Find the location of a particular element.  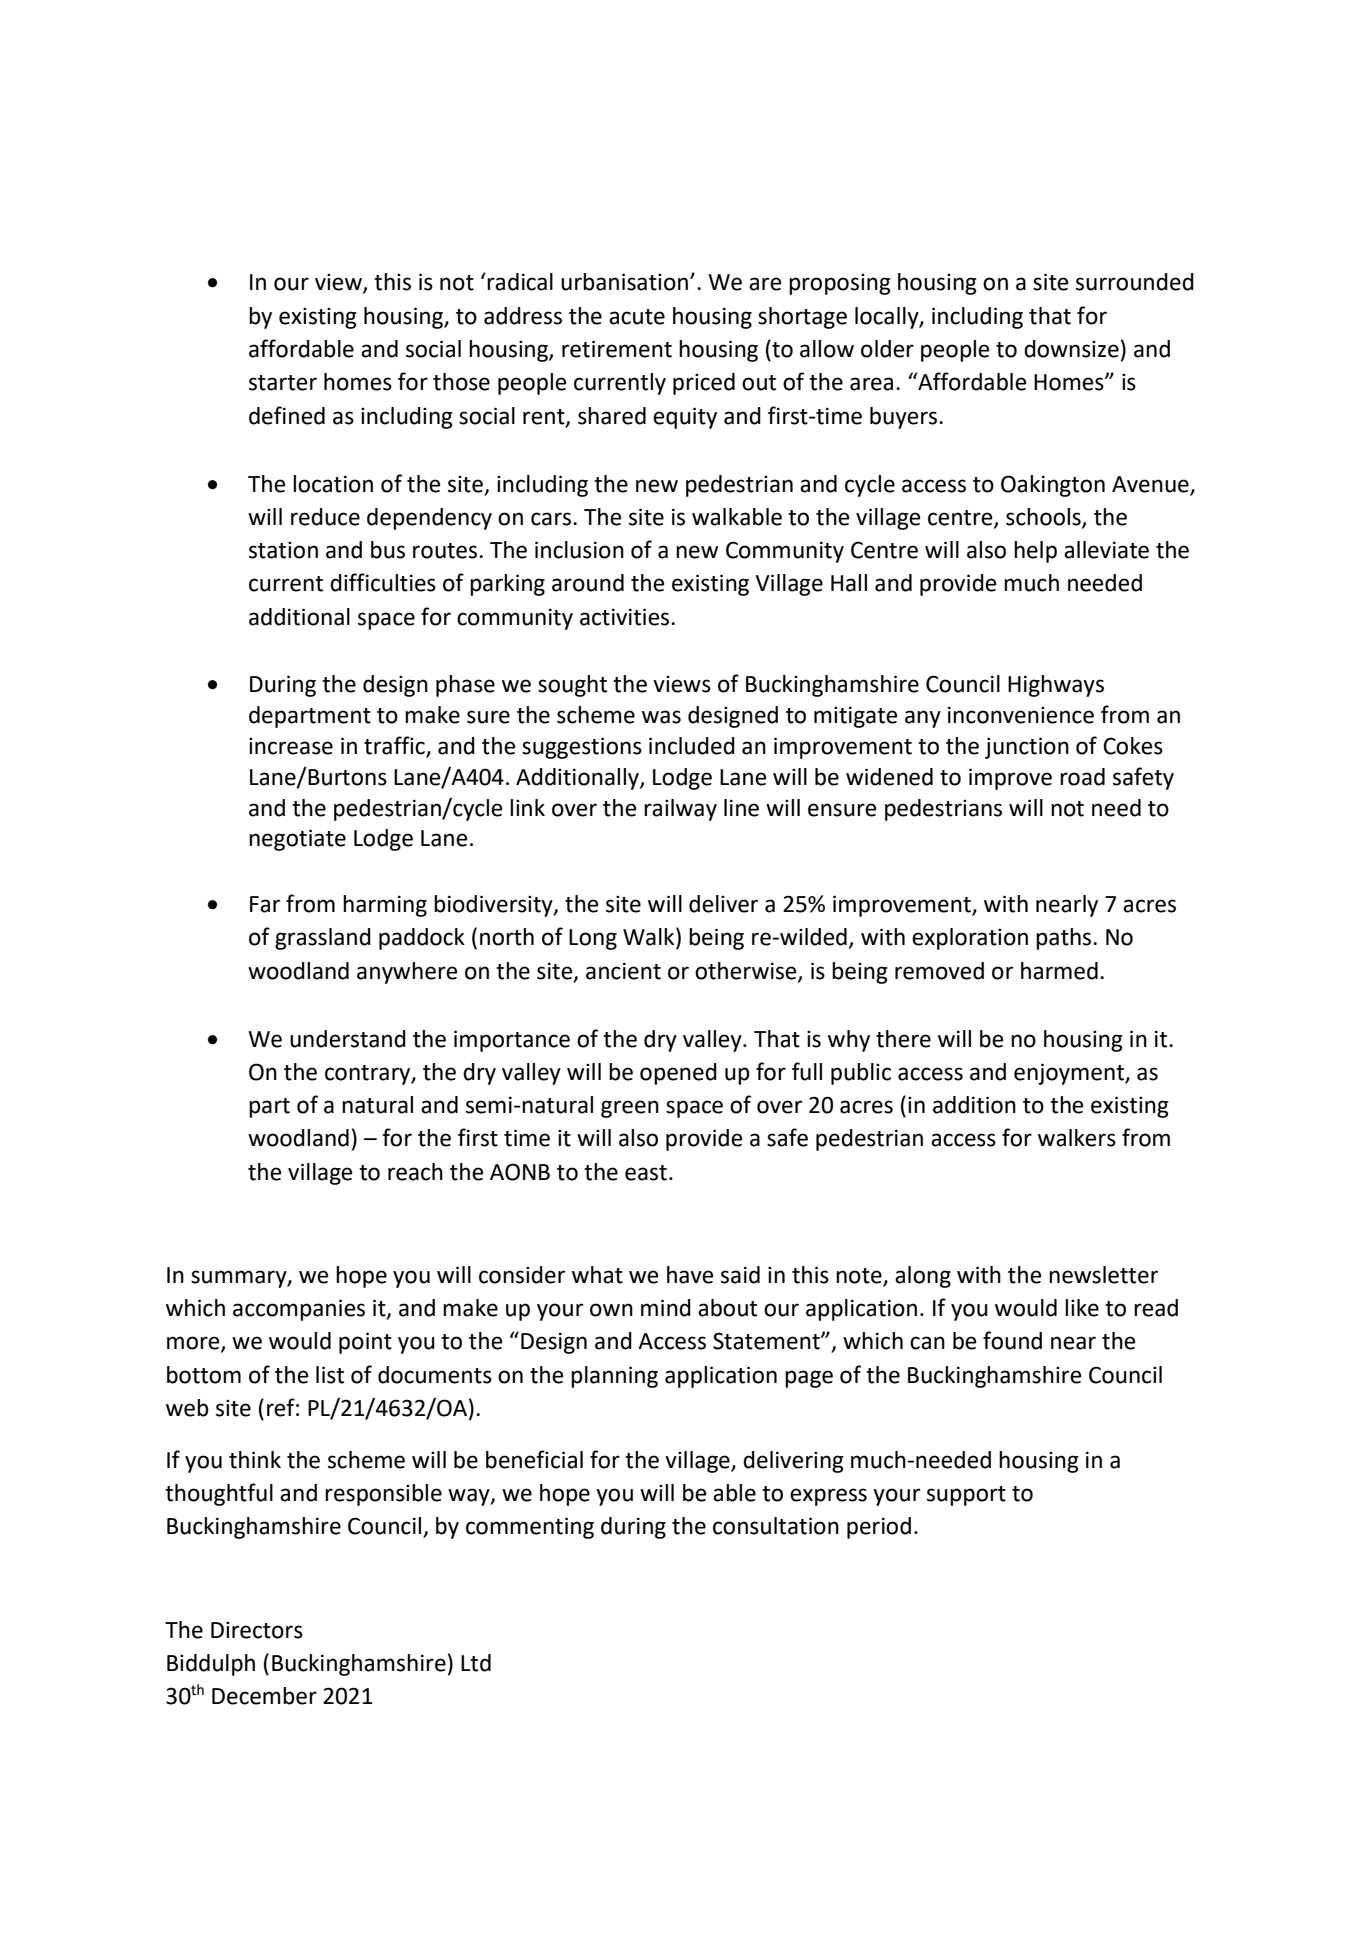

Directors is located at coordinates (257, 1630).
